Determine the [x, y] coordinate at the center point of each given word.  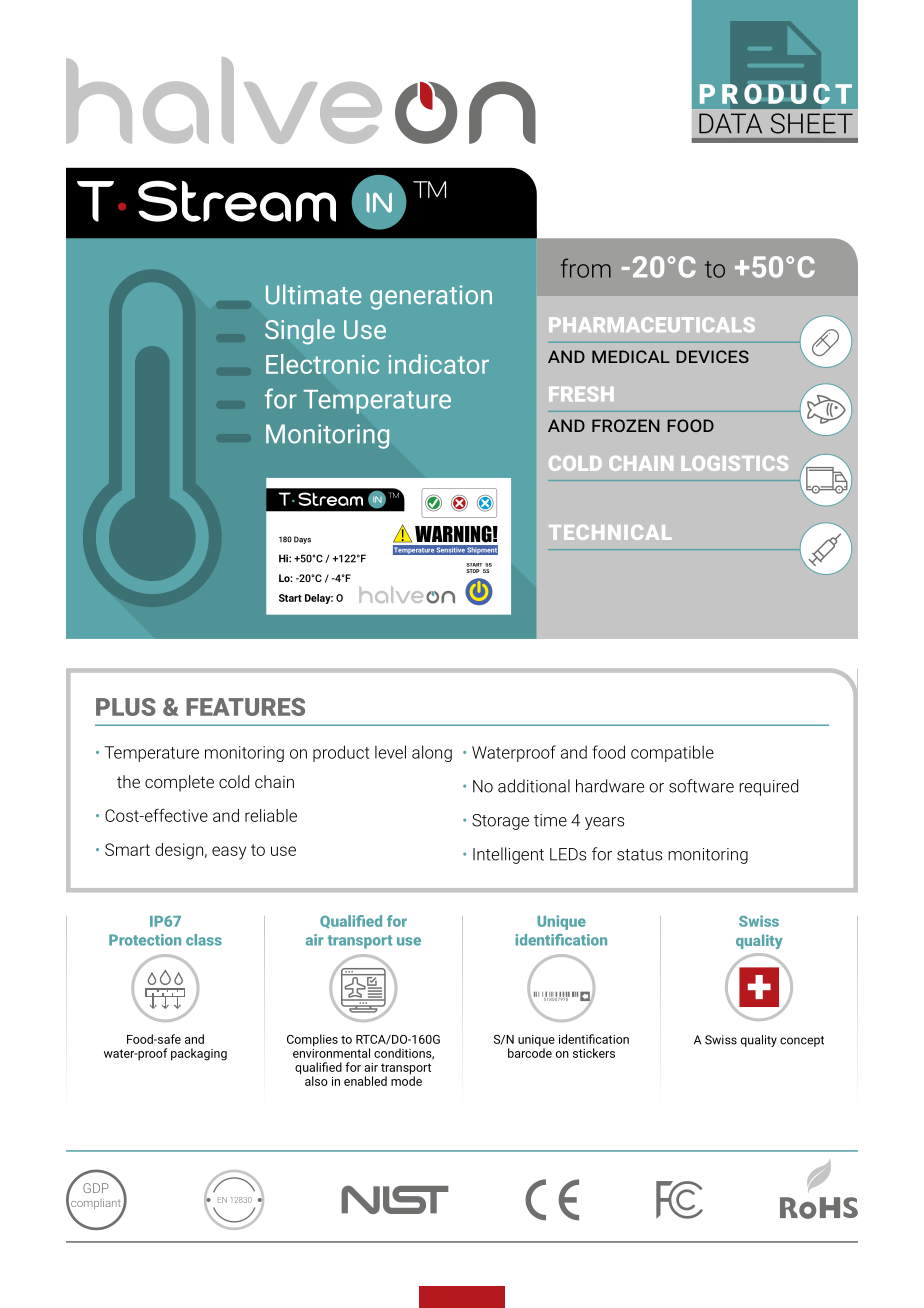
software [701, 786]
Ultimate [314, 294]
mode [406, 1080]
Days [302, 540]
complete [179, 783]
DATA [730, 123]
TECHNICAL [610, 532]
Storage [500, 822]
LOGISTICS [735, 463]
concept [802, 1041]
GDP [96, 1188]
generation [431, 297]
